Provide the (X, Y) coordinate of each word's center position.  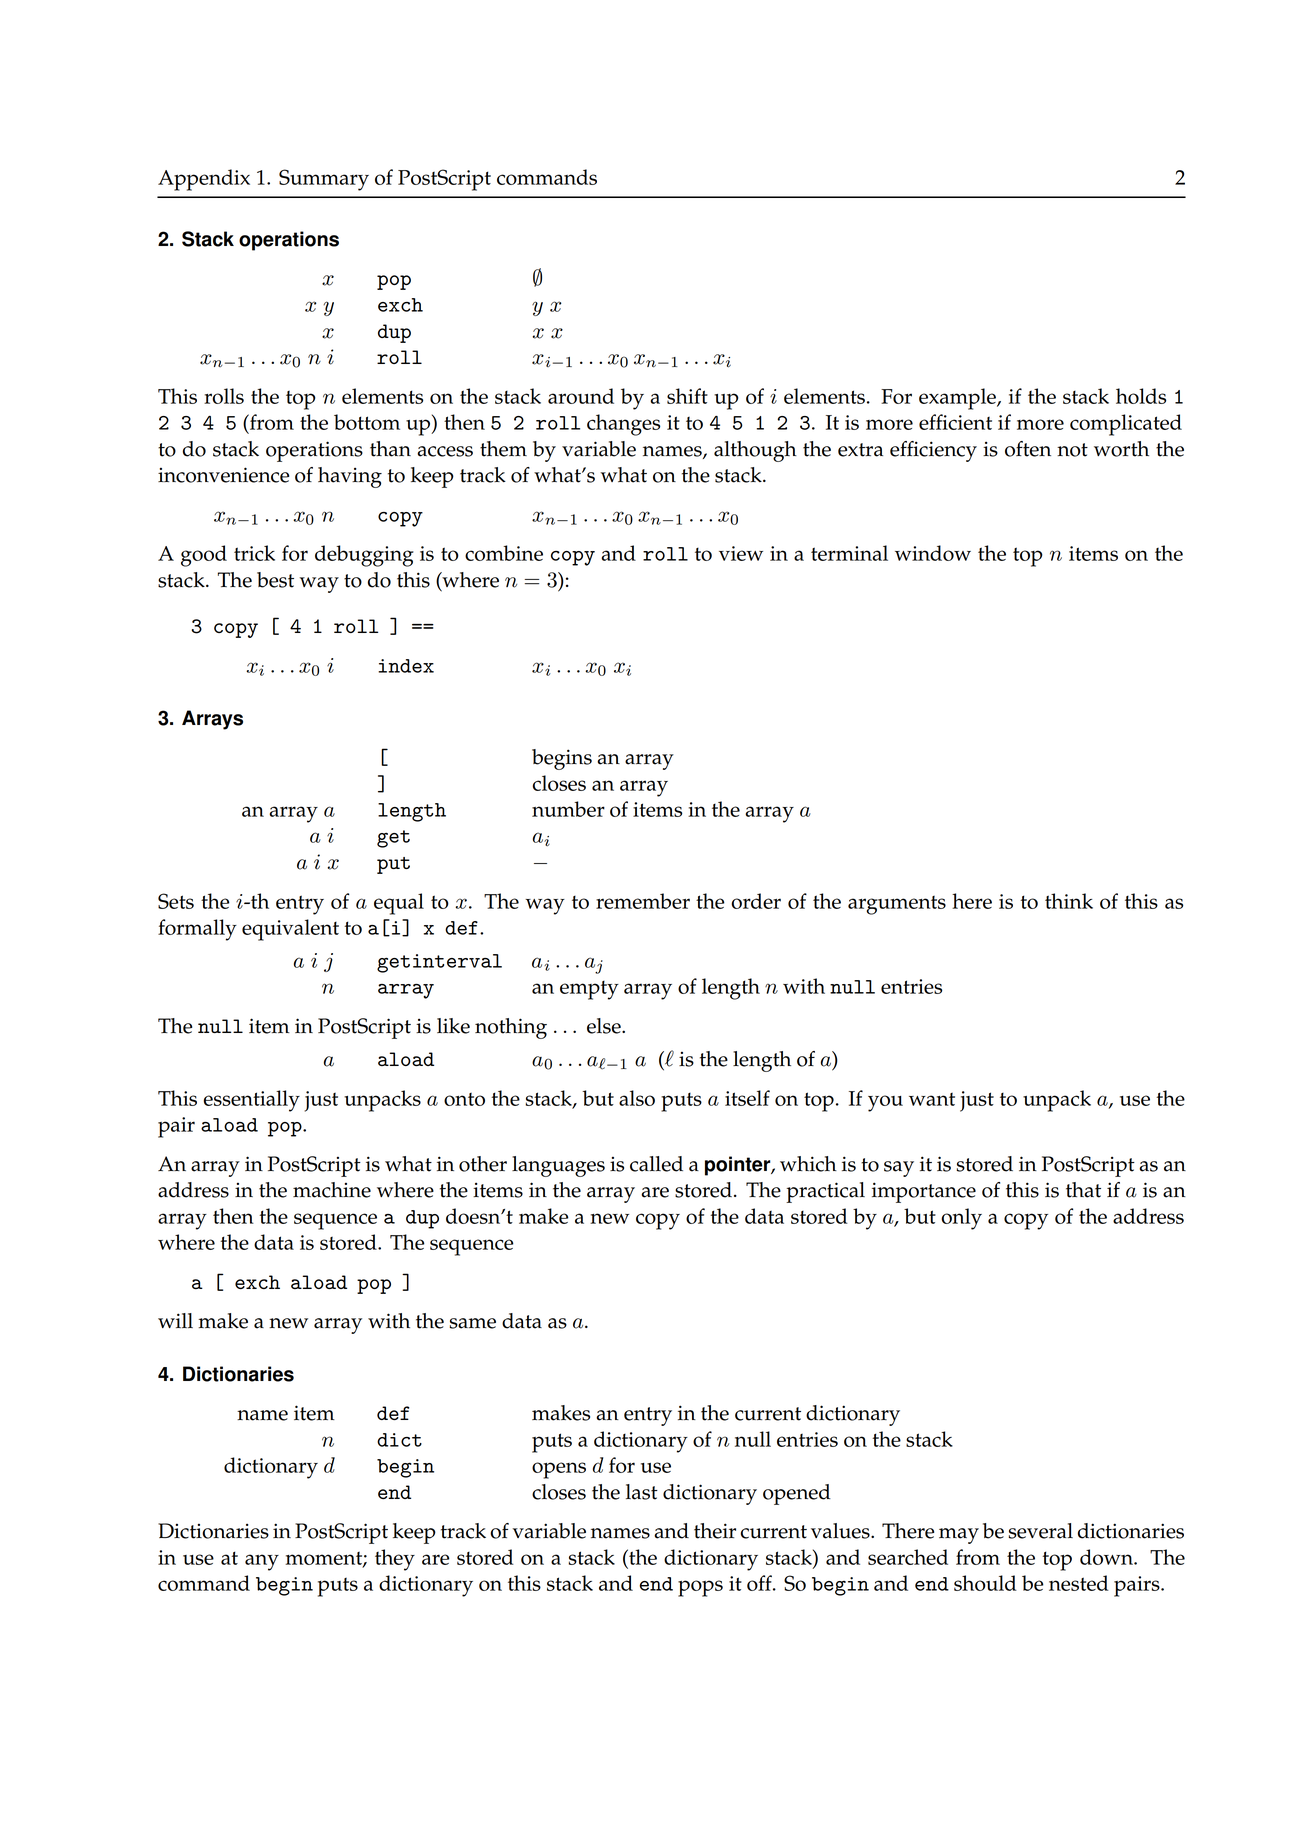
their (715, 1531)
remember (643, 901)
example (958, 399)
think (1069, 901)
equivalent (290, 930)
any (262, 1562)
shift (687, 396)
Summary (324, 180)
